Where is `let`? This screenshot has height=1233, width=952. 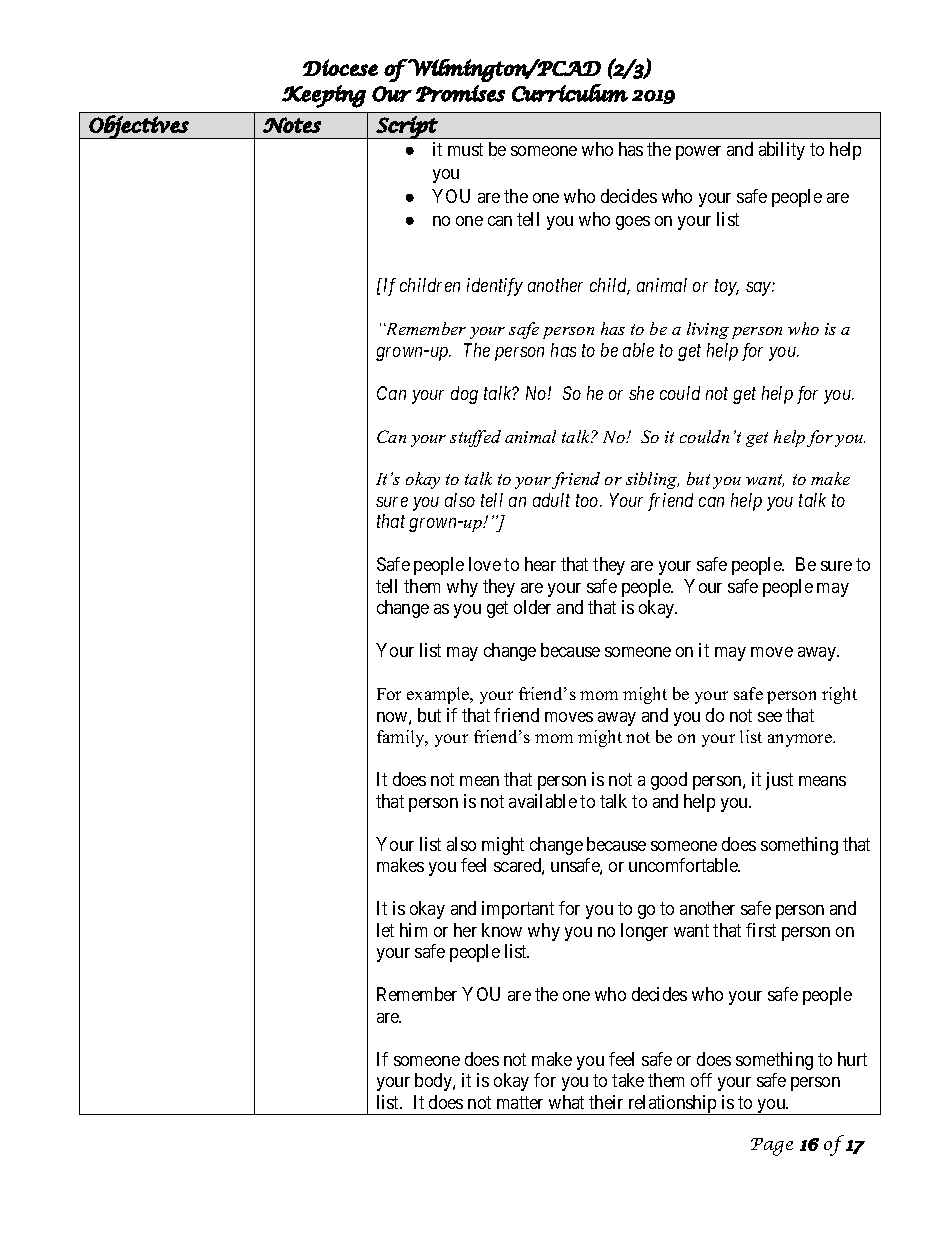 let is located at coordinates (385, 930).
